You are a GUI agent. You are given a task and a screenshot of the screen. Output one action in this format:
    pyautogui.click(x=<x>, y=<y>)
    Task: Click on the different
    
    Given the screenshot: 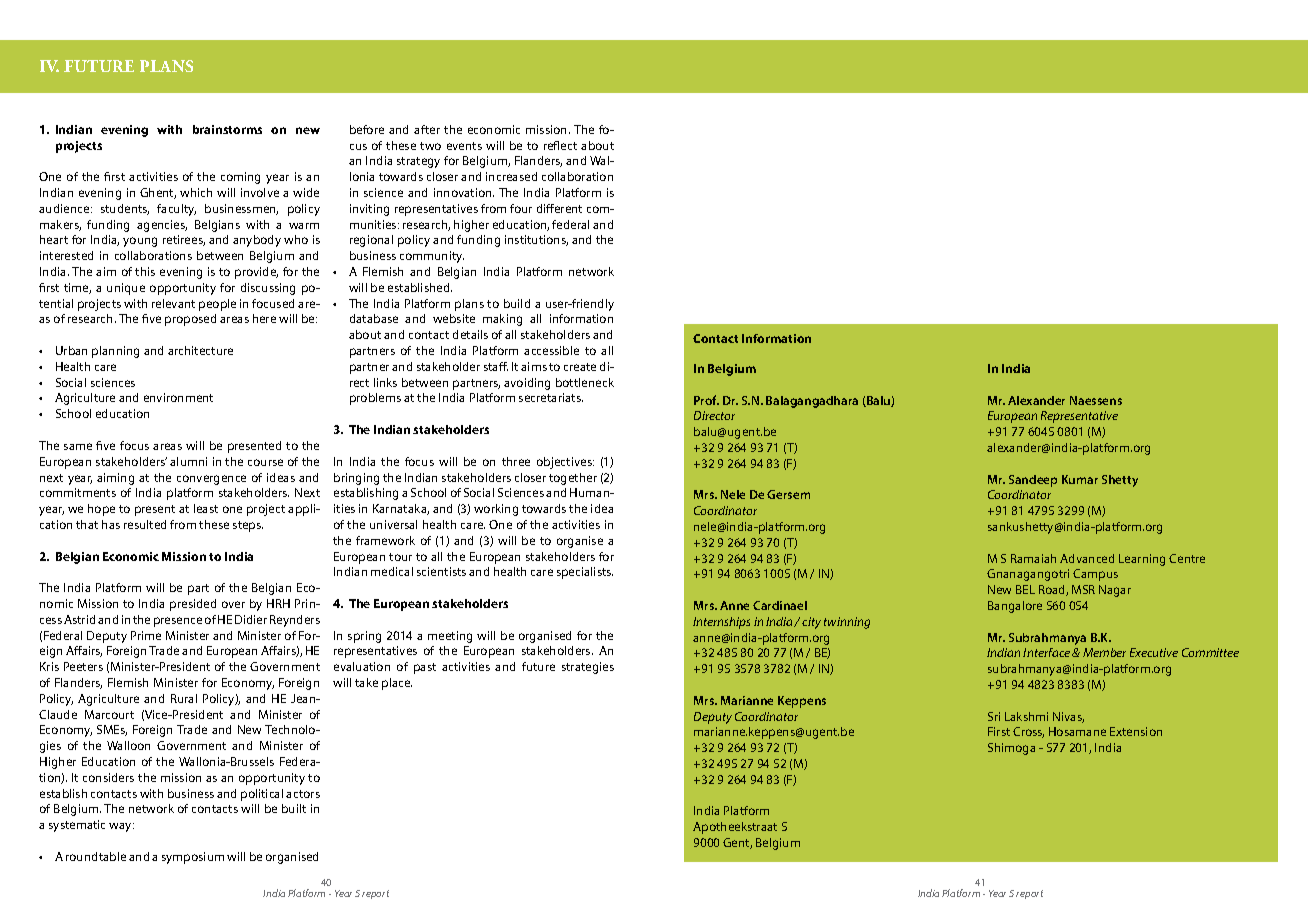 What is the action you would take?
    pyautogui.click(x=559, y=208)
